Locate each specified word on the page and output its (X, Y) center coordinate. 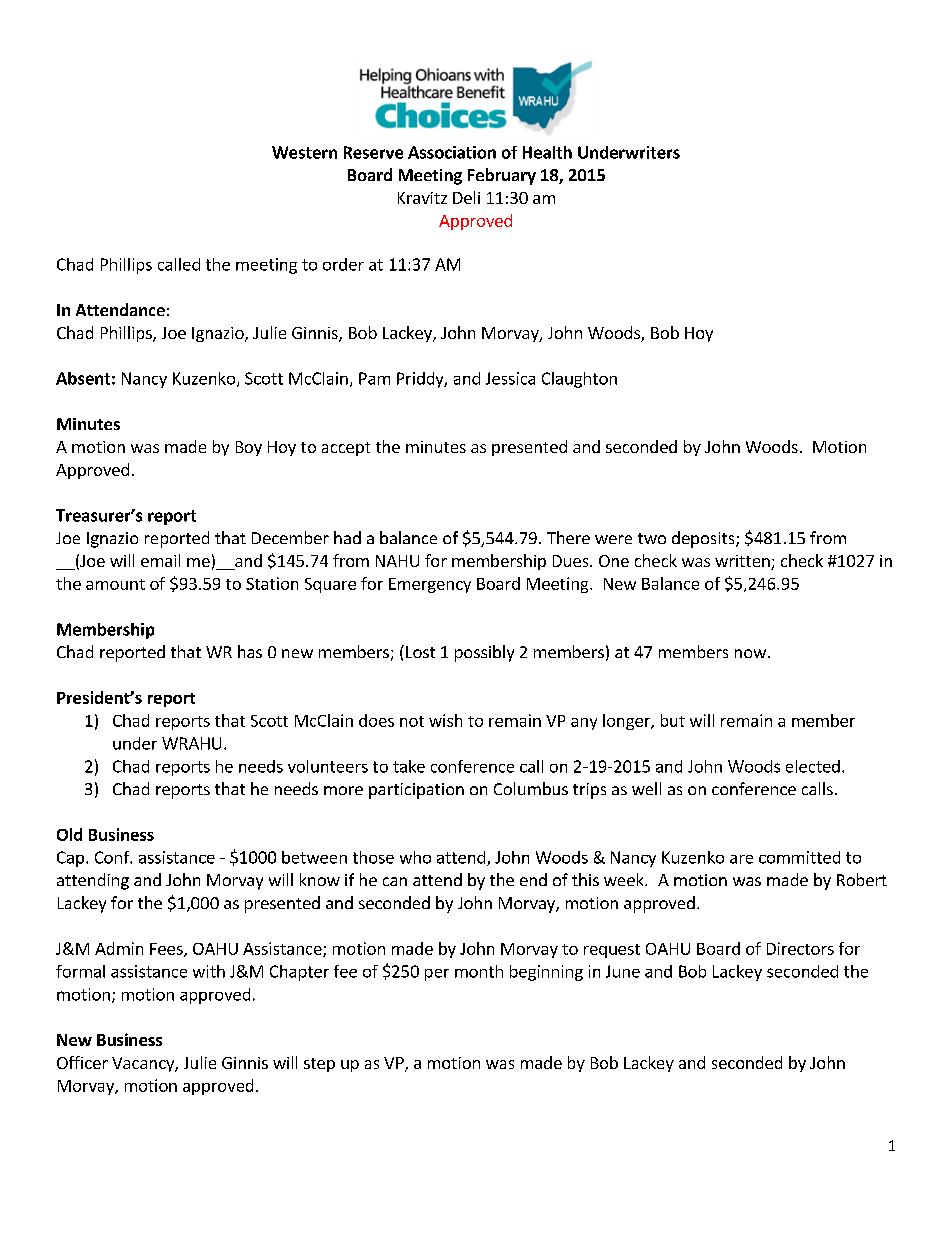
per (437, 975)
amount (115, 584)
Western (304, 152)
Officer (82, 1062)
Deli (466, 197)
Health (547, 152)
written (743, 562)
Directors (800, 948)
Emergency (430, 585)
